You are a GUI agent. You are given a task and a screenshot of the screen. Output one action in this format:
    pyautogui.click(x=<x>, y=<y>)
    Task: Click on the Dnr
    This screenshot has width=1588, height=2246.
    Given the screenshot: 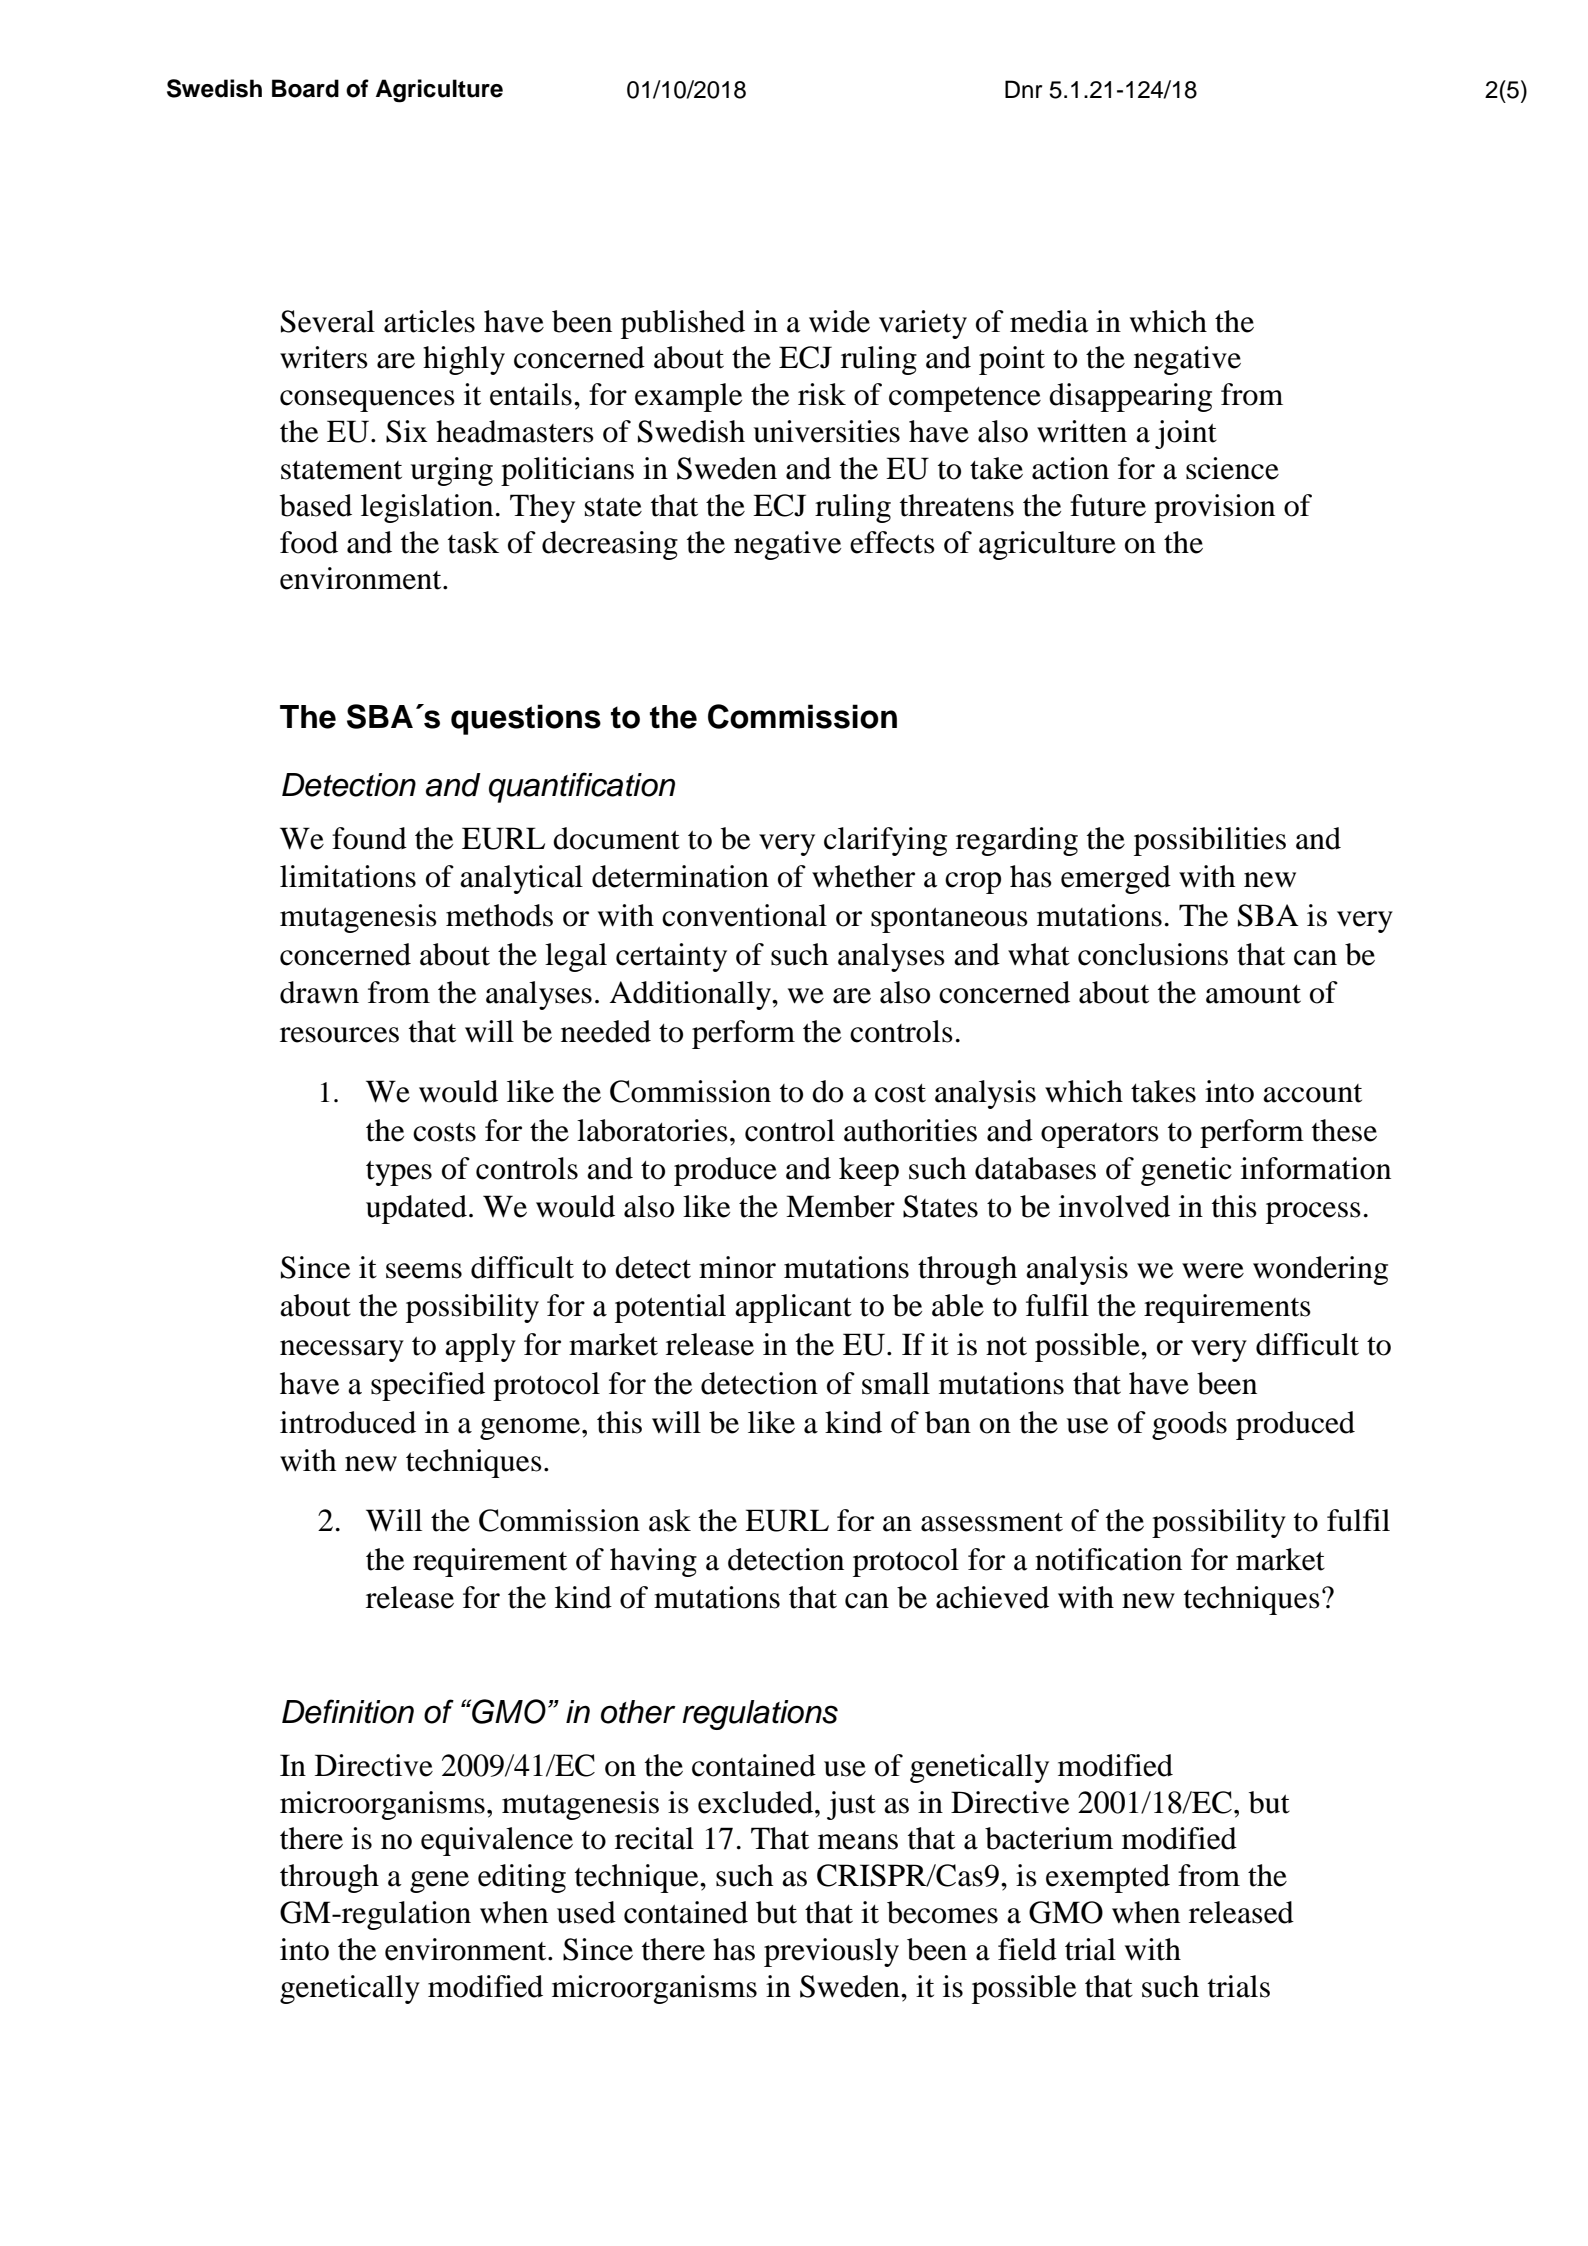 What is the action you would take?
    pyautogui.click(x=1023, y=89)
